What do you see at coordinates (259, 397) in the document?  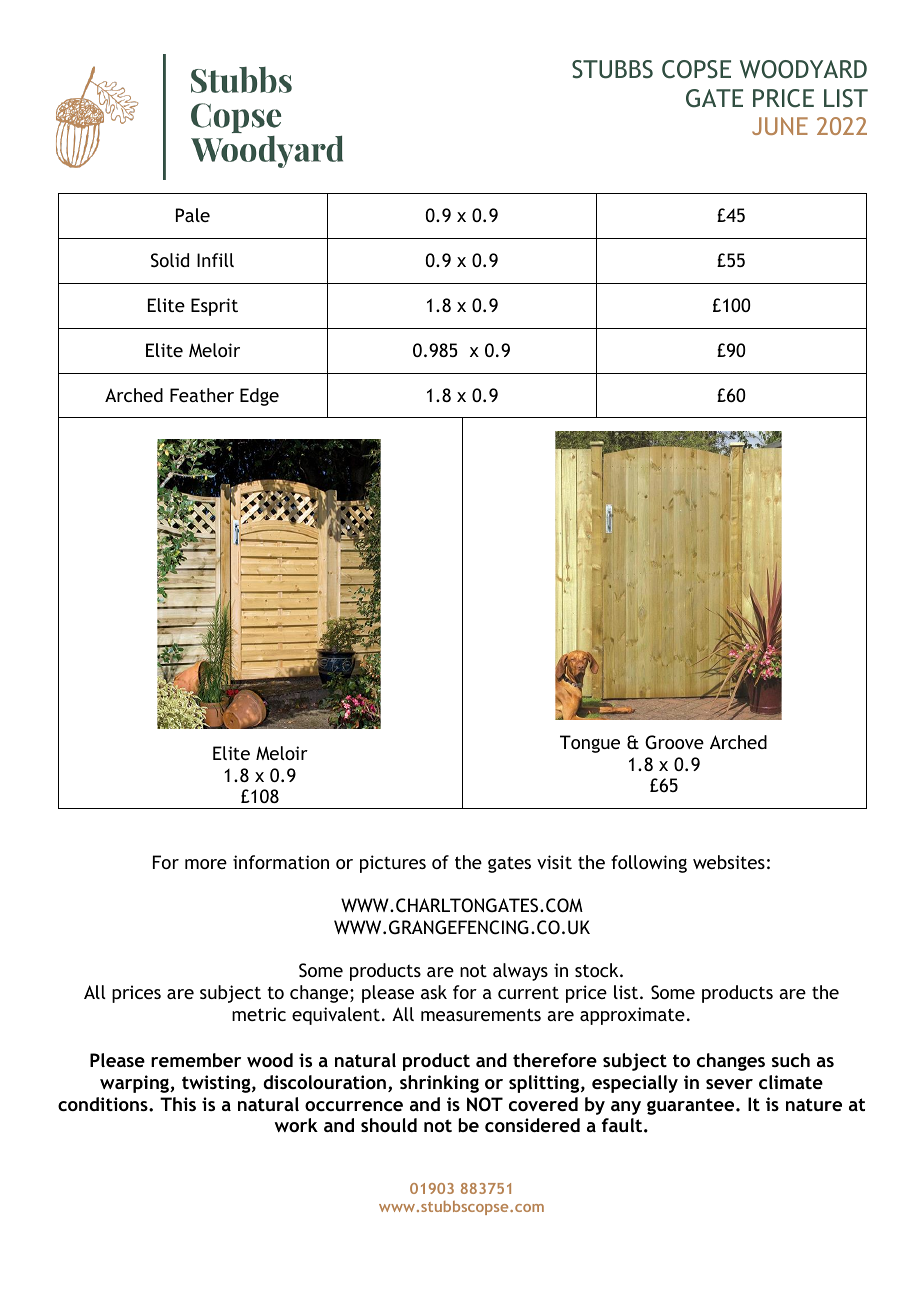 I see `Edge` at bounding box center [259, 397].
